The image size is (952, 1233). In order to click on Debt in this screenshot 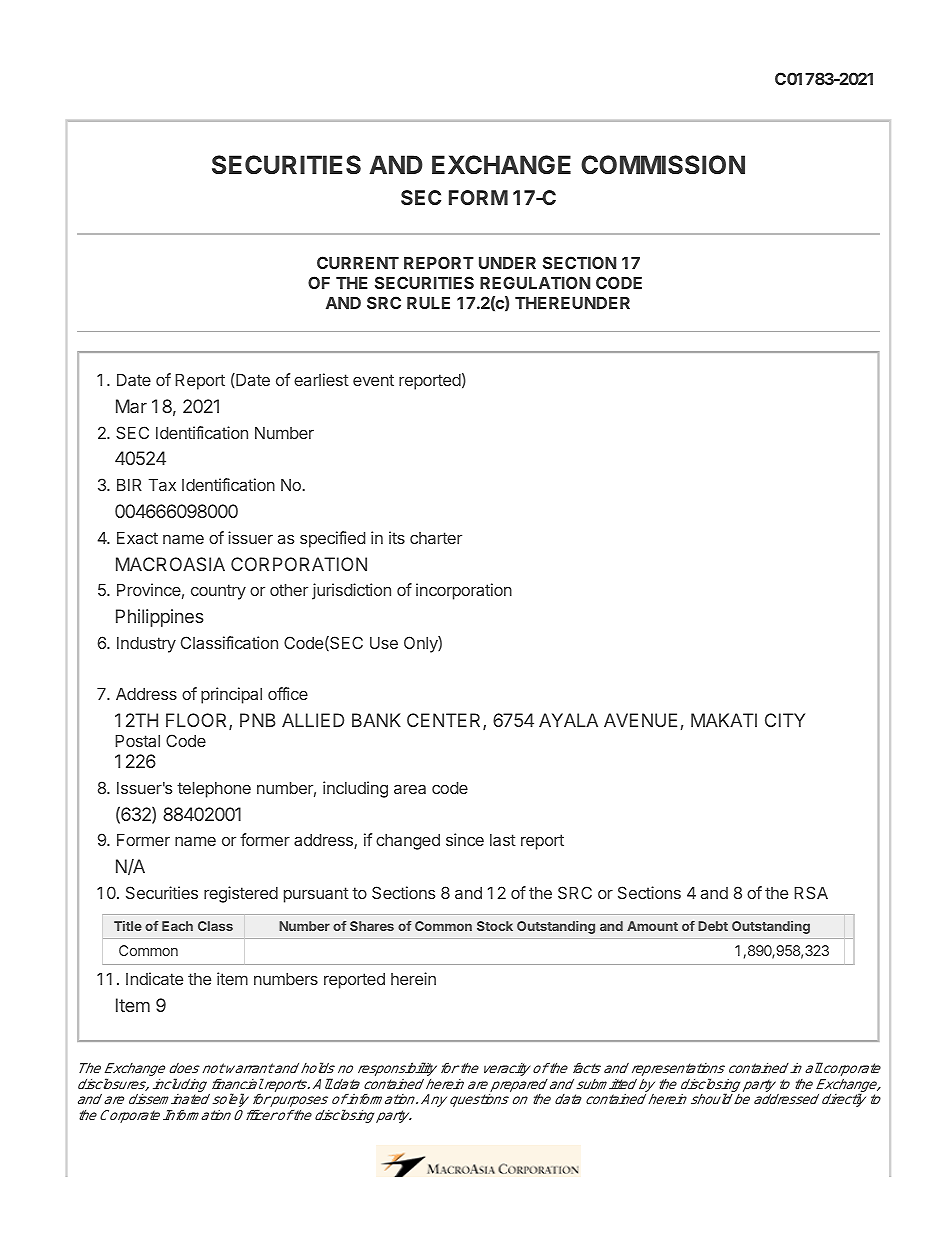, I will do `click(713, 926)`.
